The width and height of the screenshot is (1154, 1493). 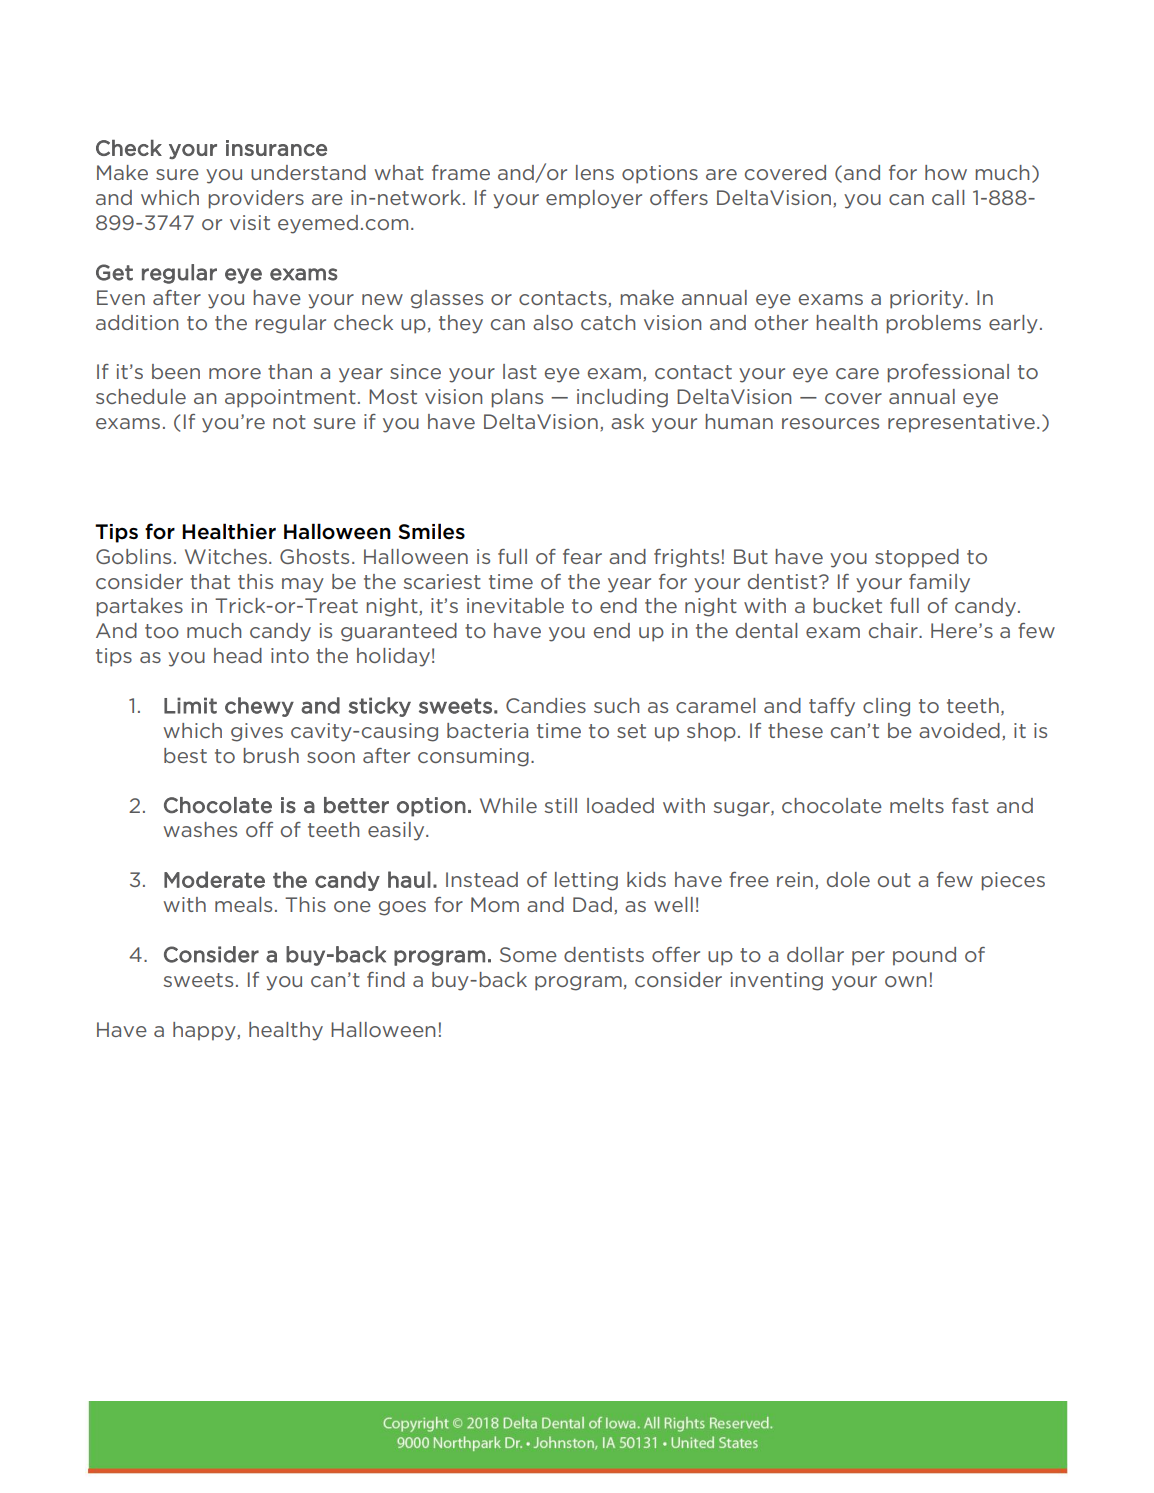 What do you see at coordinates (631, 731) in the screenshot?
I see `set` at bounding box center [631, 731].
